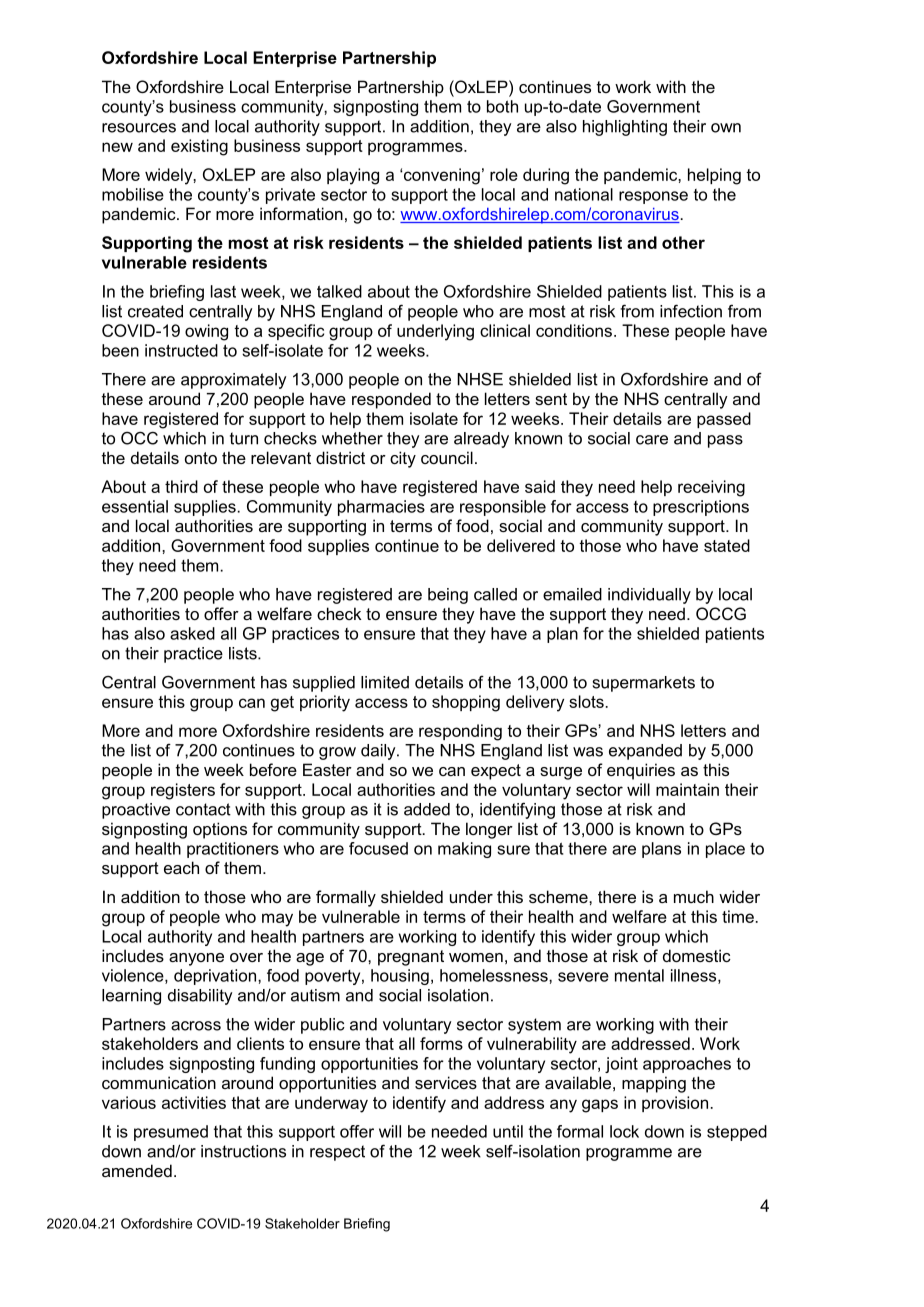 Image resolution: width=924 pixels, height=1307 pixels. Describe the element at coordinates (448, 596) in the screenshot. I see `being` at that location.
